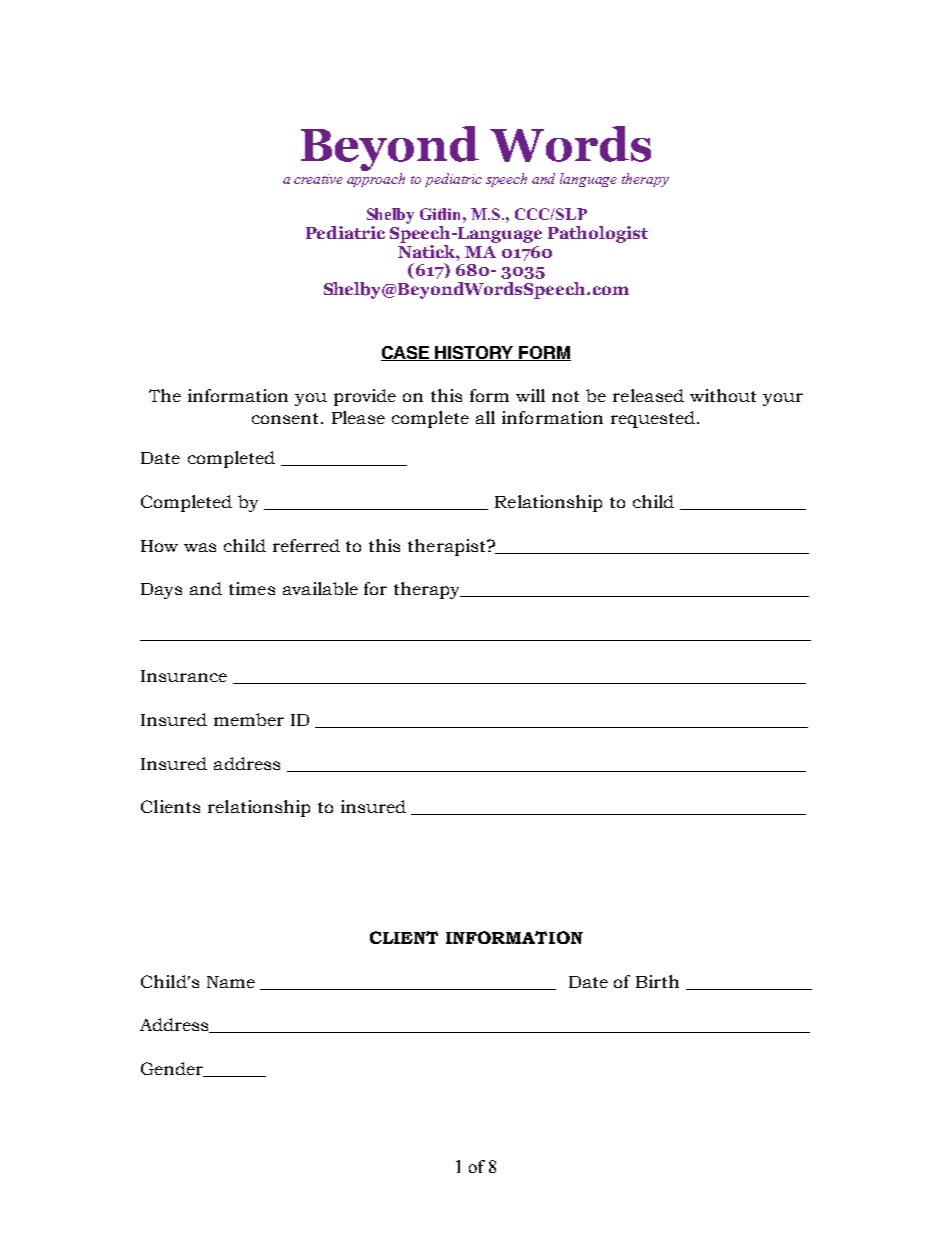  Describe the element at coordinates (653, 419) in the screenshot. I see `requested` at that location.
